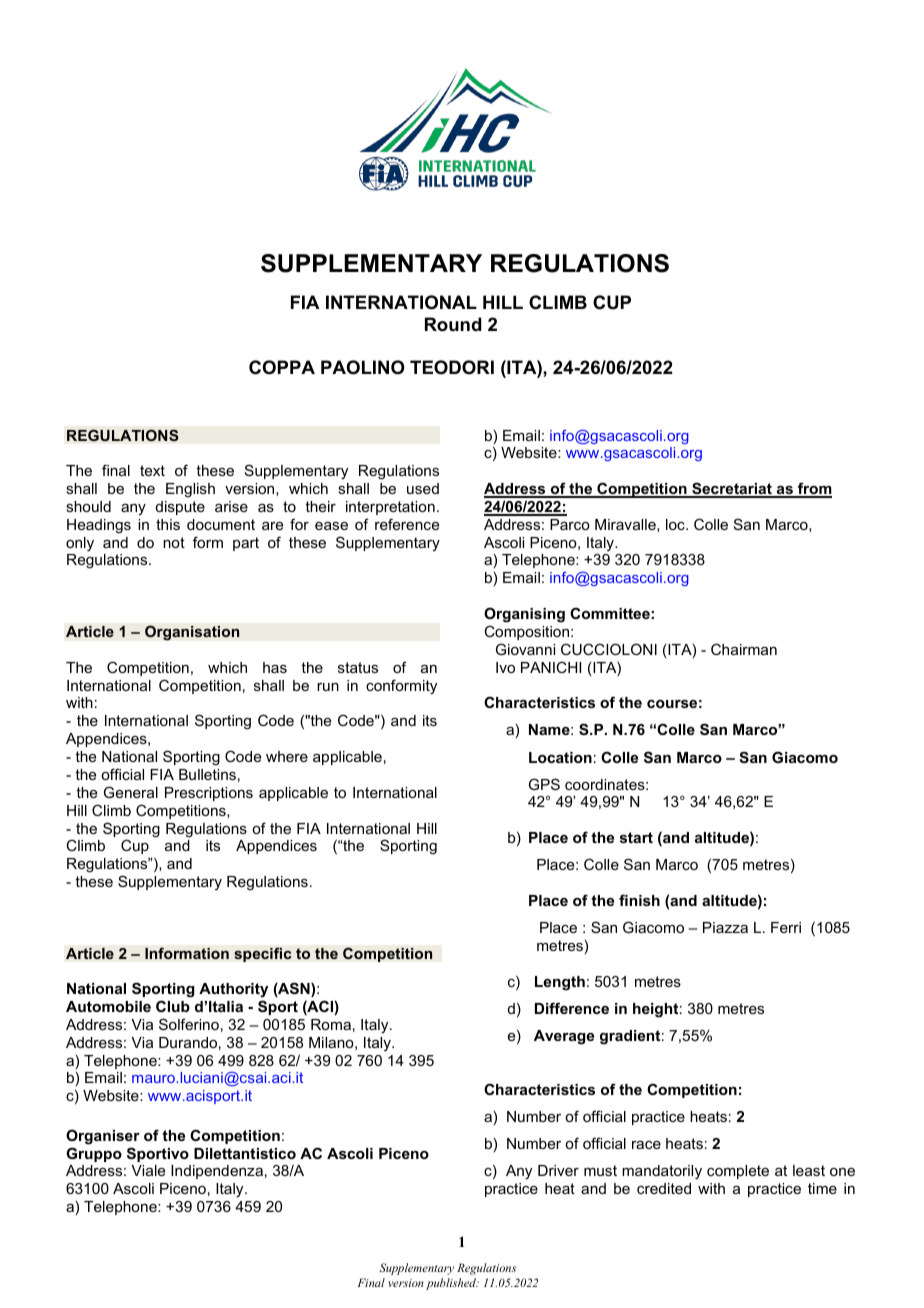 The image size is (924, 1308). I want to click on Average, so click(564, 1037).
